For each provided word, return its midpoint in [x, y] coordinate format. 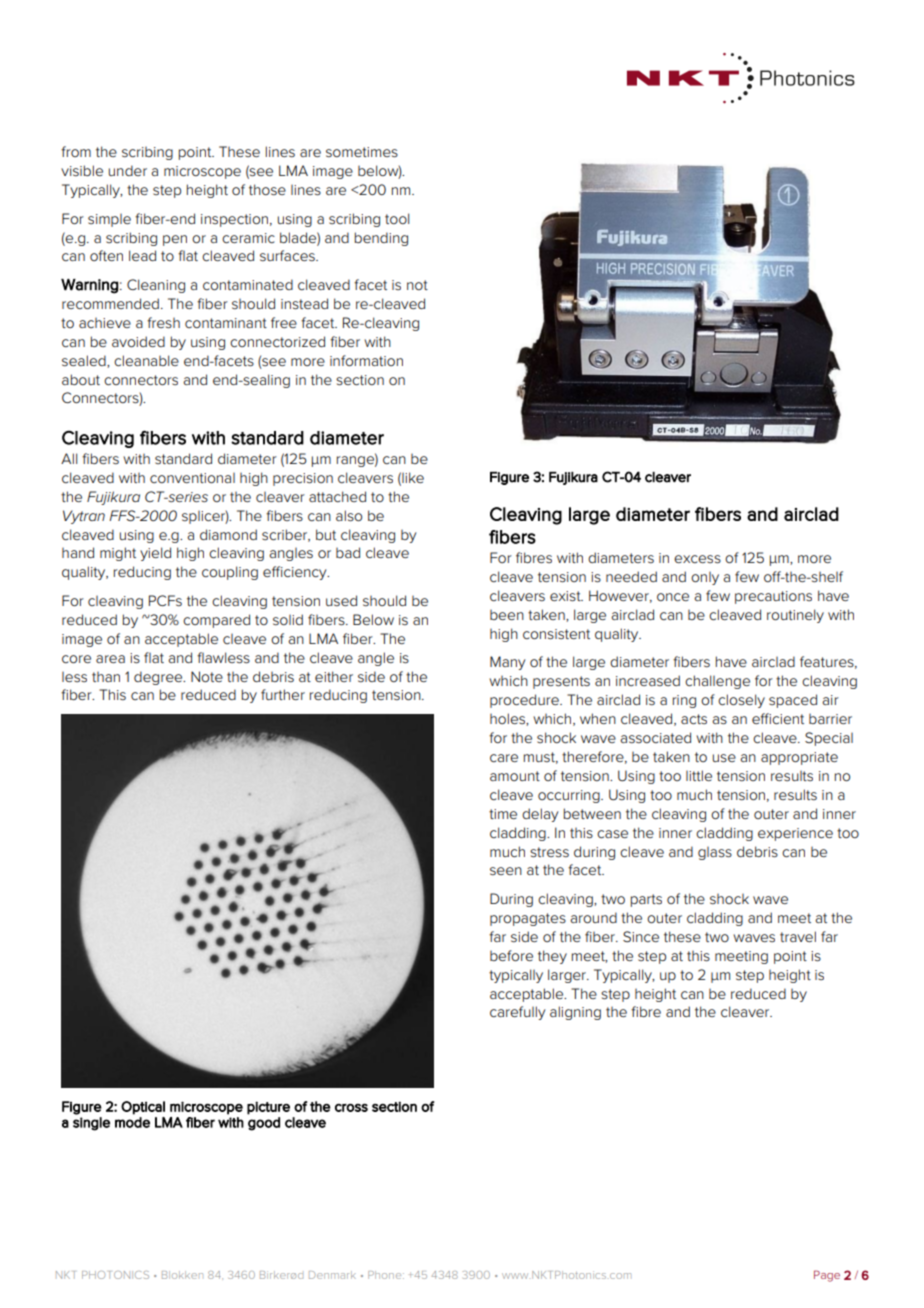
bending [381, 239]
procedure [525, 701]
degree [159, 678]
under [128, 170]
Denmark [332, 1275]
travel [798, 936]
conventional [192, 478]
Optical [143, 1108]
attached [337, 496]
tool [397, 218]
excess [697, 559]
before [511, 955]
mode [132, 1122]
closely [741, 701]
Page [827, 1276]
